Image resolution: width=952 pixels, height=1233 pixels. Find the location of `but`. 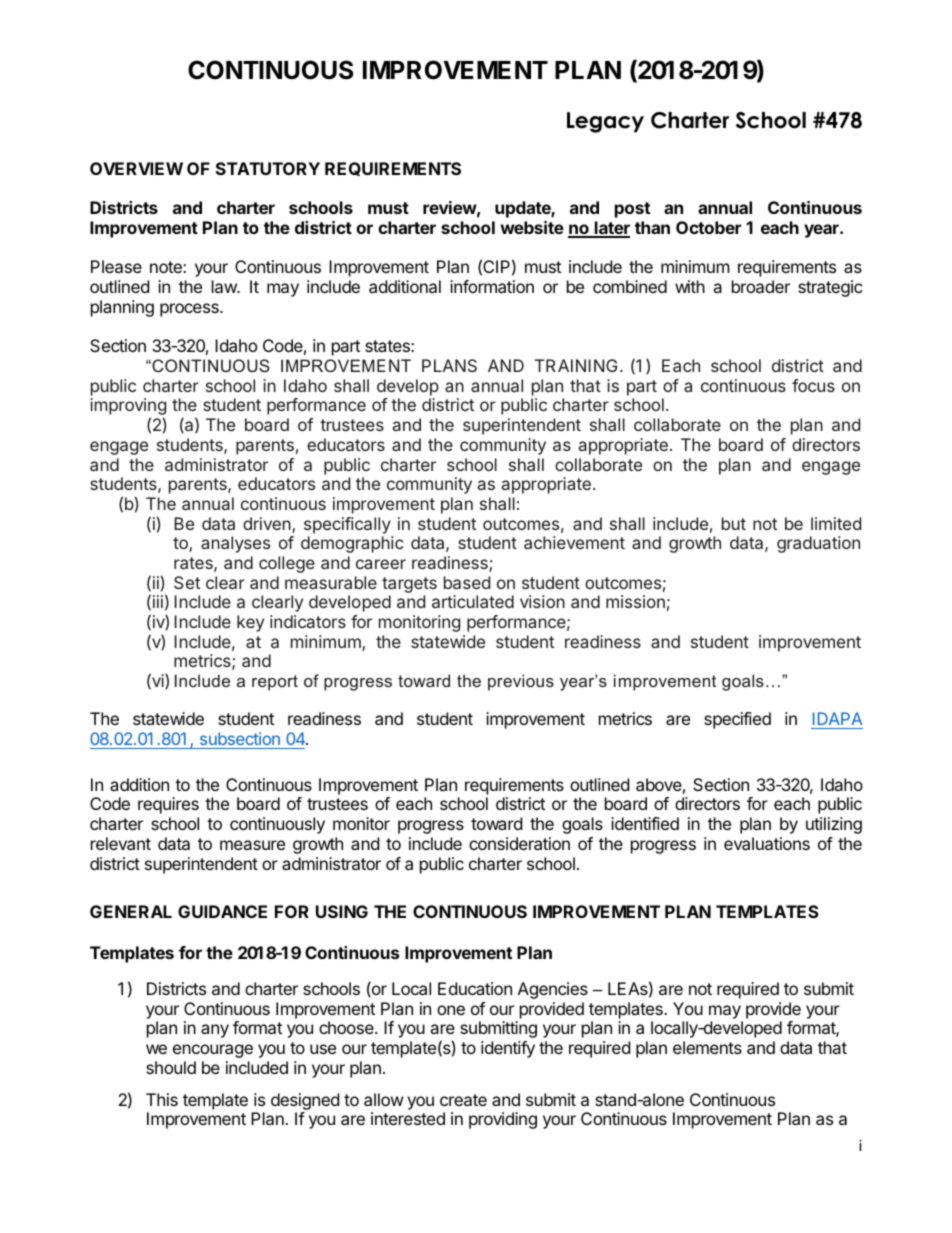

but is located at coordinates (734, 523).
